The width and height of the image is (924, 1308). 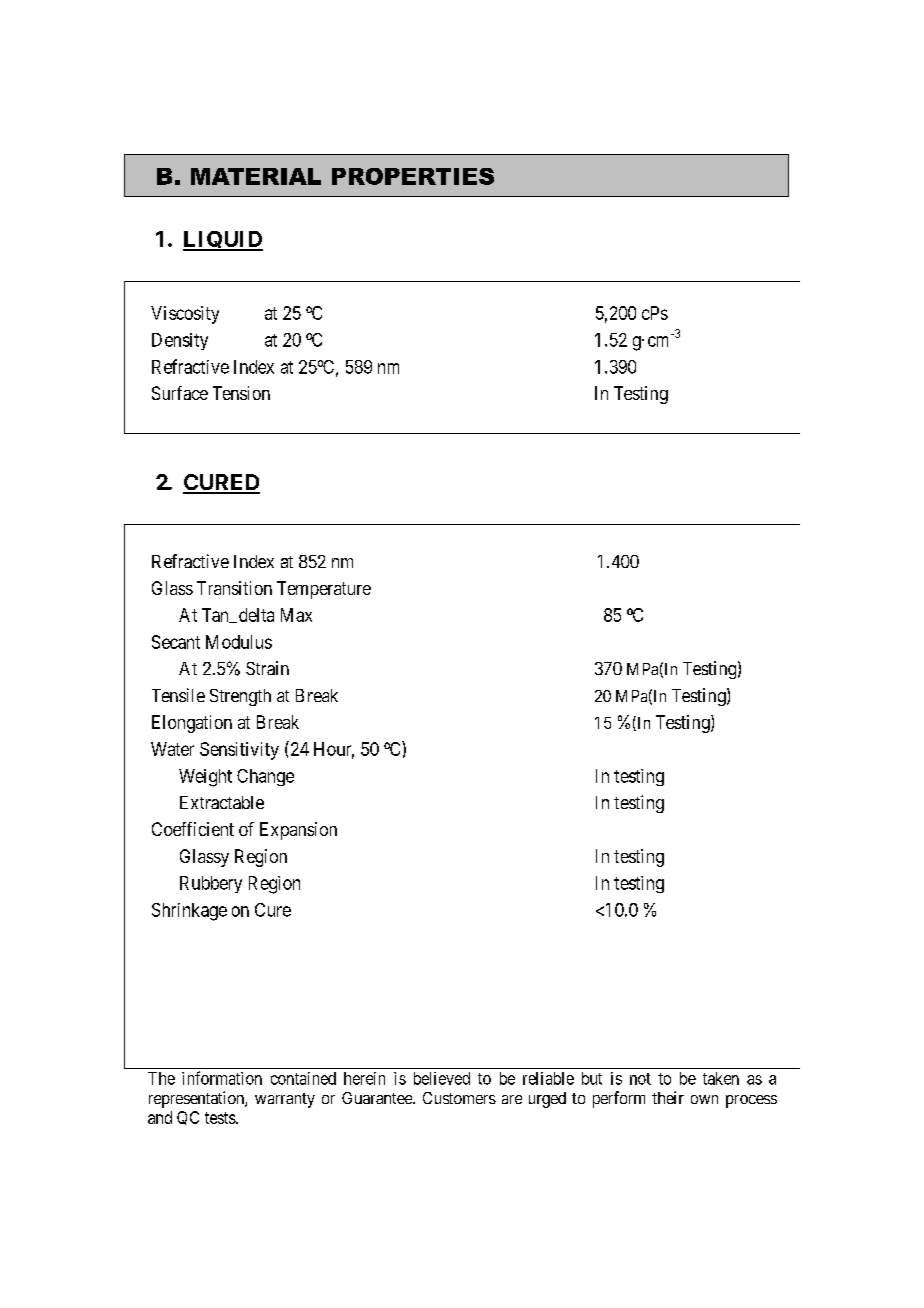 What do you see at coordinates (222, 802) in the image?
I see `Extractable` at bounding box center [222, 802].
